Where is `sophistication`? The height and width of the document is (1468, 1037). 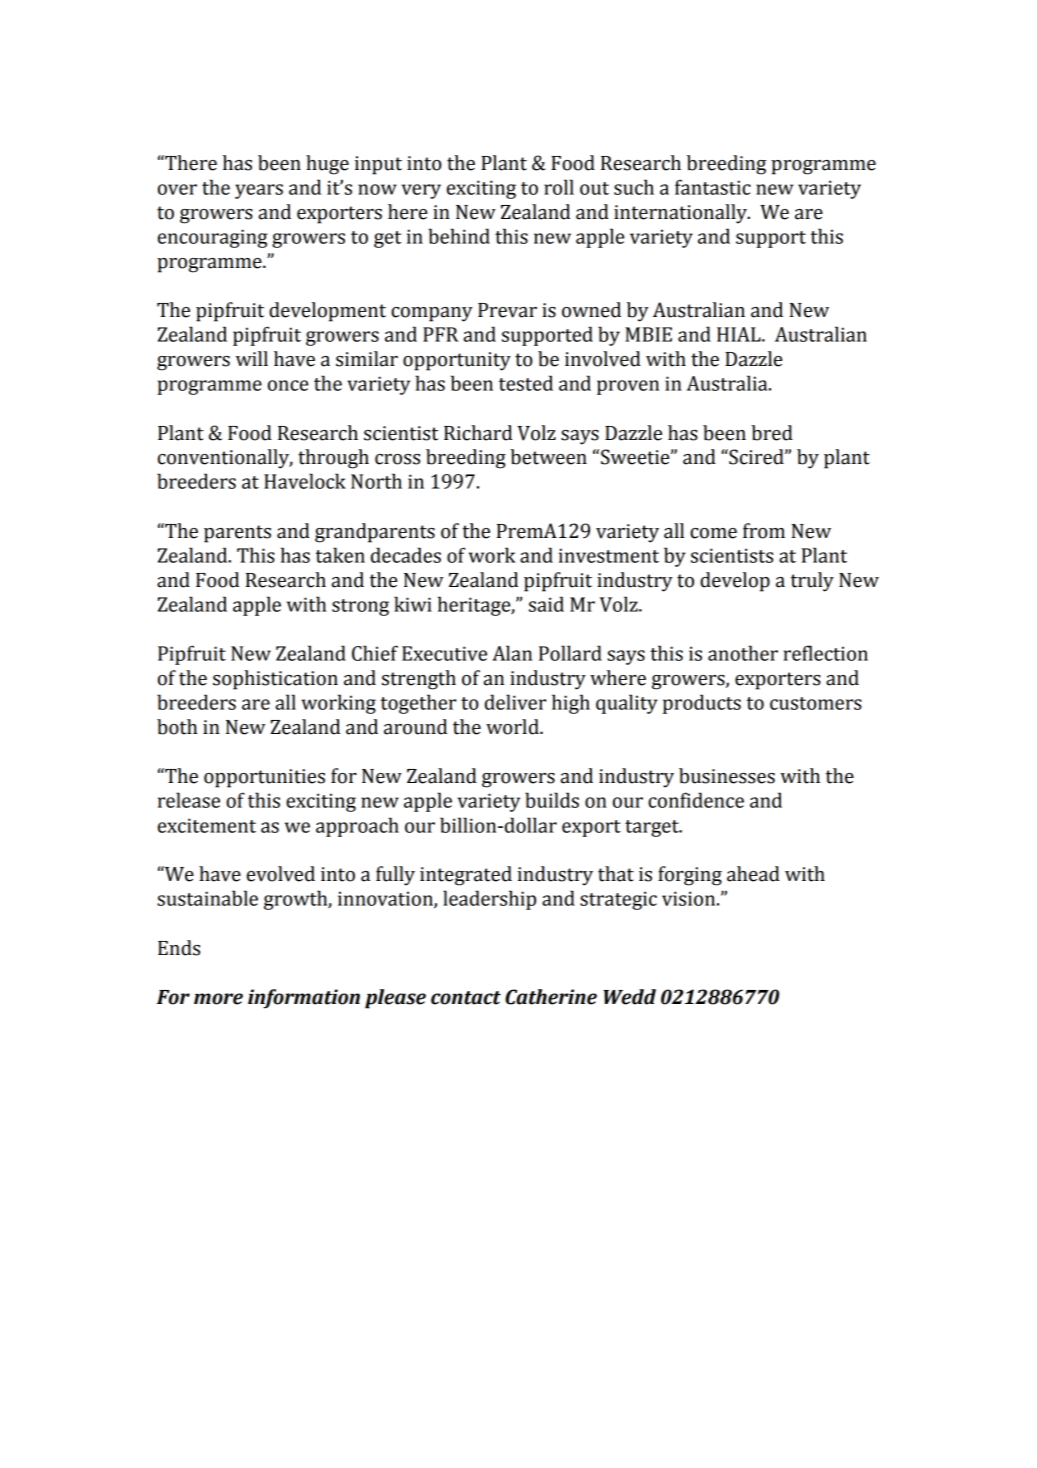
sophistication is located at coordinates (275, 680).
